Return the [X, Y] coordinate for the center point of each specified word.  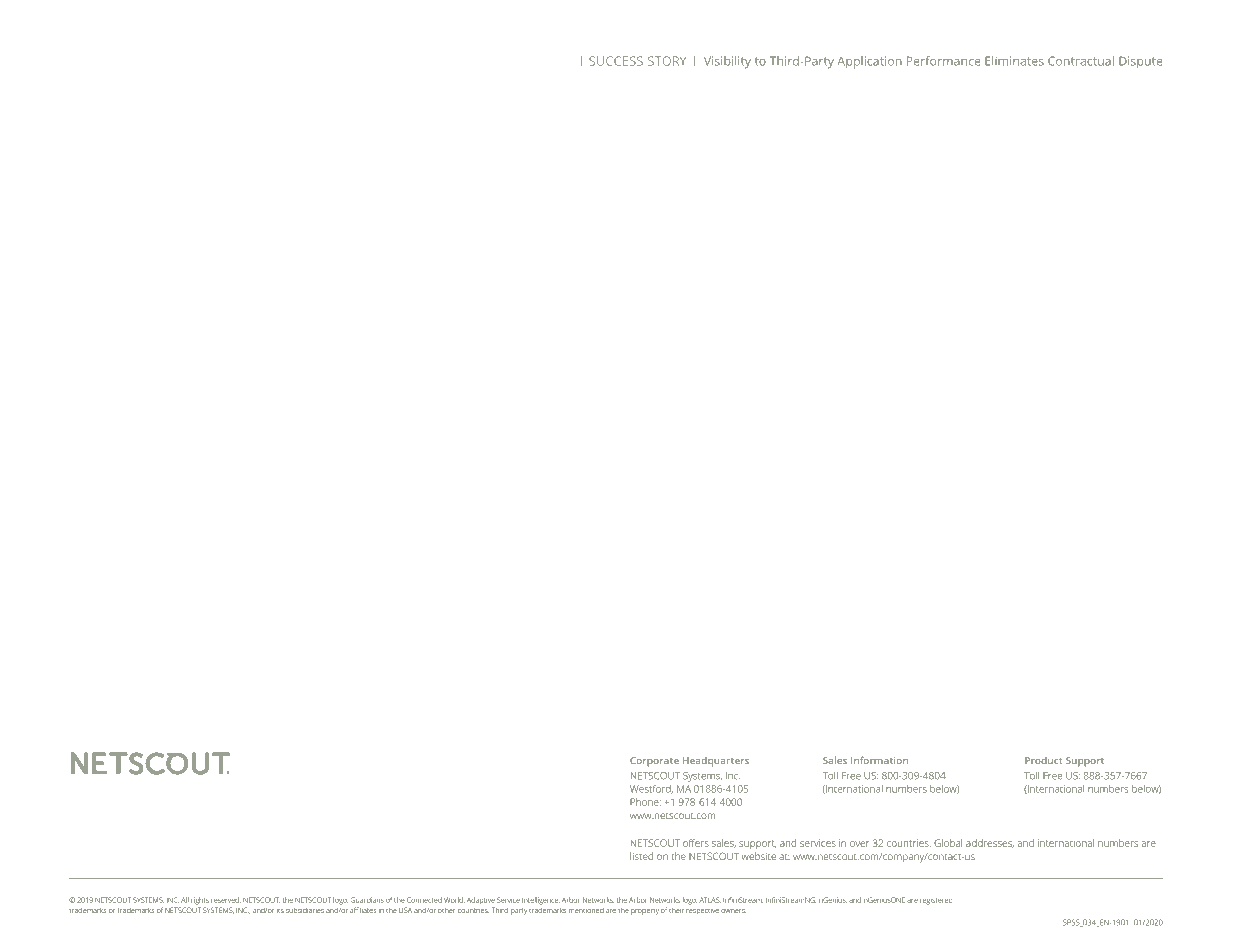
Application [869, 62]
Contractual [1081, 61]
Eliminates [1014, 61]
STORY [667, 61]
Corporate [654, 762]
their [676, 910]
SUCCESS [616, 61]
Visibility [727, 62]
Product [1043, 760]
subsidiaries [305, 910]
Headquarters [716, 762]
